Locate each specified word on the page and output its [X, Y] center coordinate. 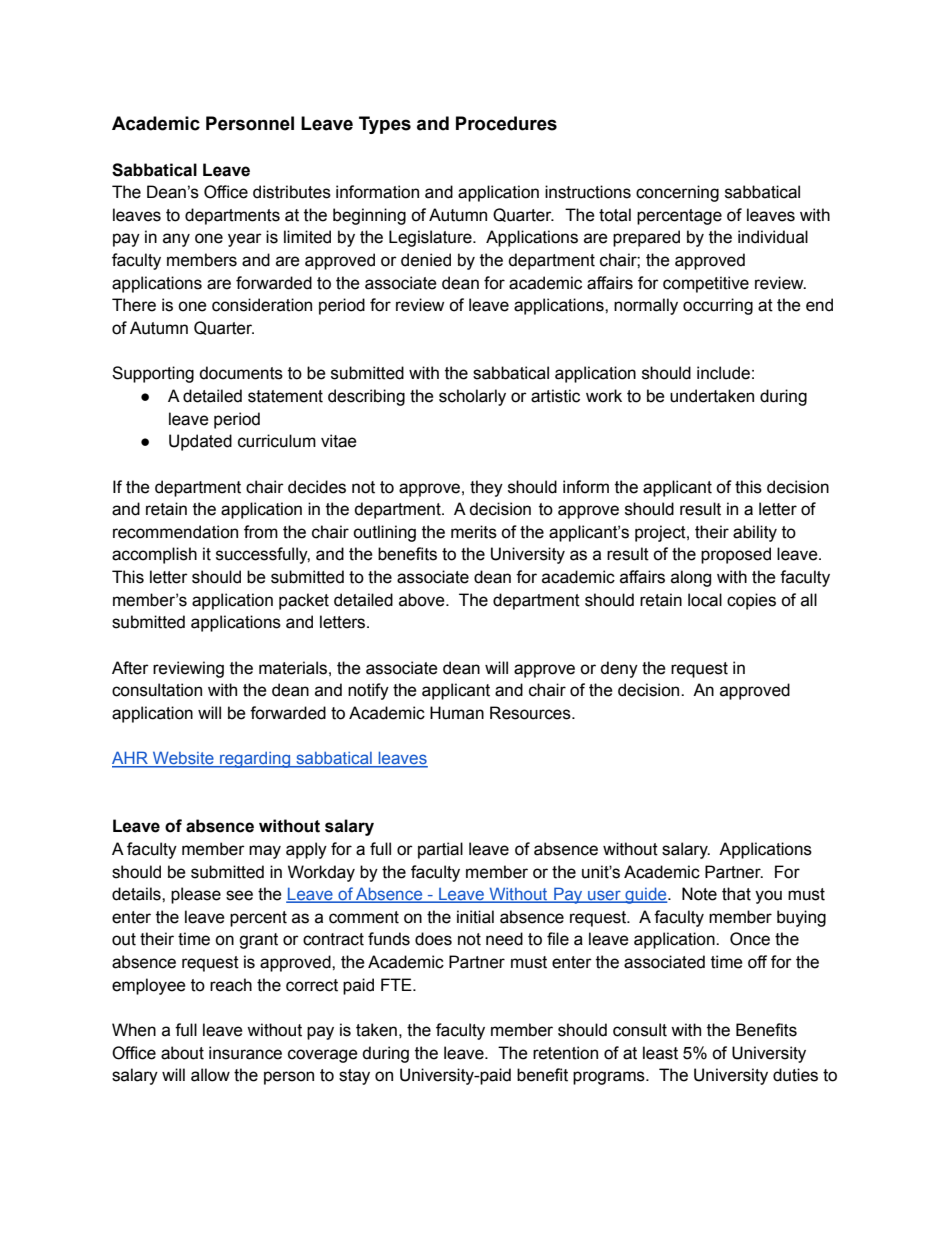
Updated [200, 442]
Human [457, 713]
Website [183, 759]
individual [773, 237]
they [486, 488]
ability [755, 533]
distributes [292, 192]
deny [619, 669]
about [182, 1053]
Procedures [506, 123]
